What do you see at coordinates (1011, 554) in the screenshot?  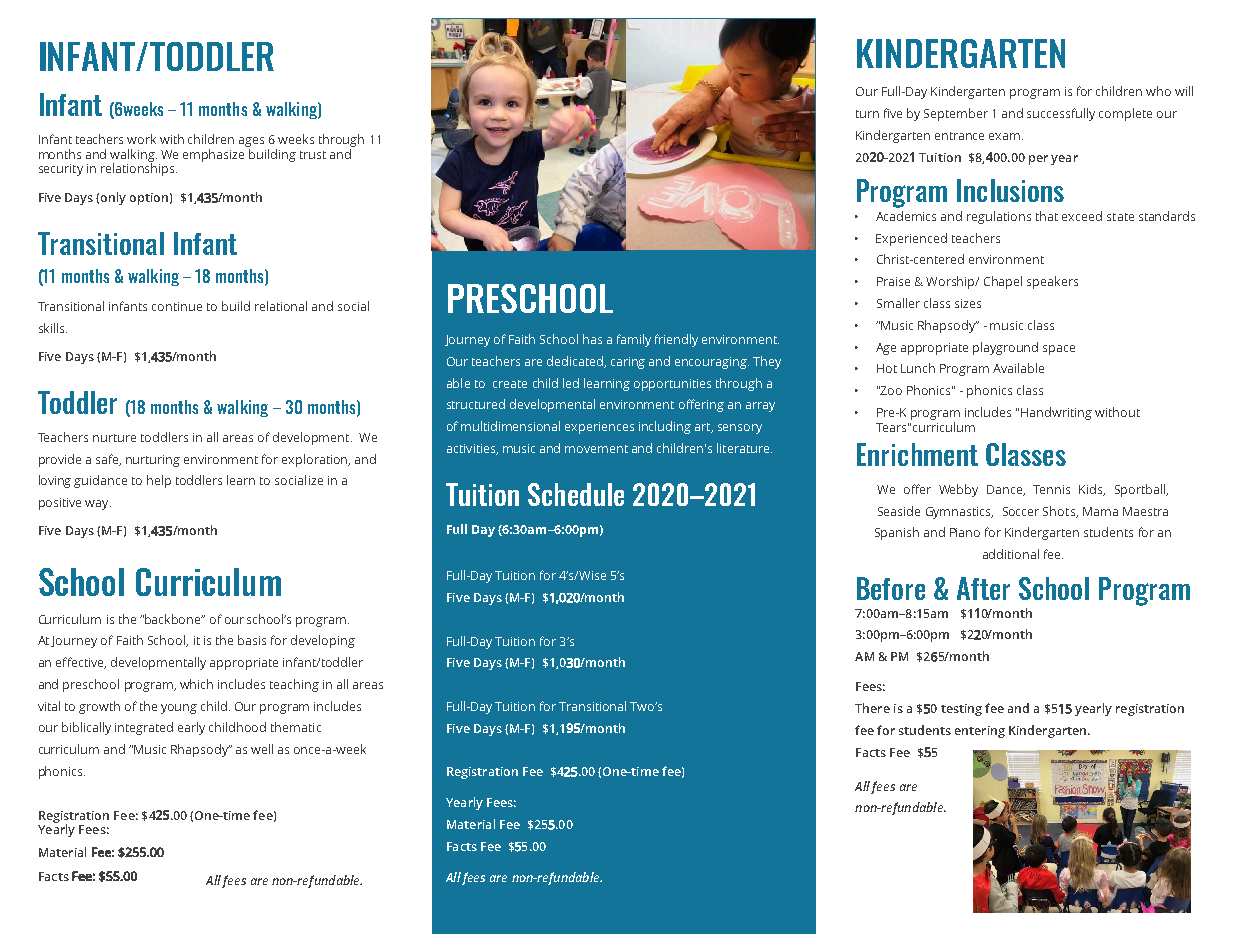 I see `additional` at bounding box center [1011, 554].
